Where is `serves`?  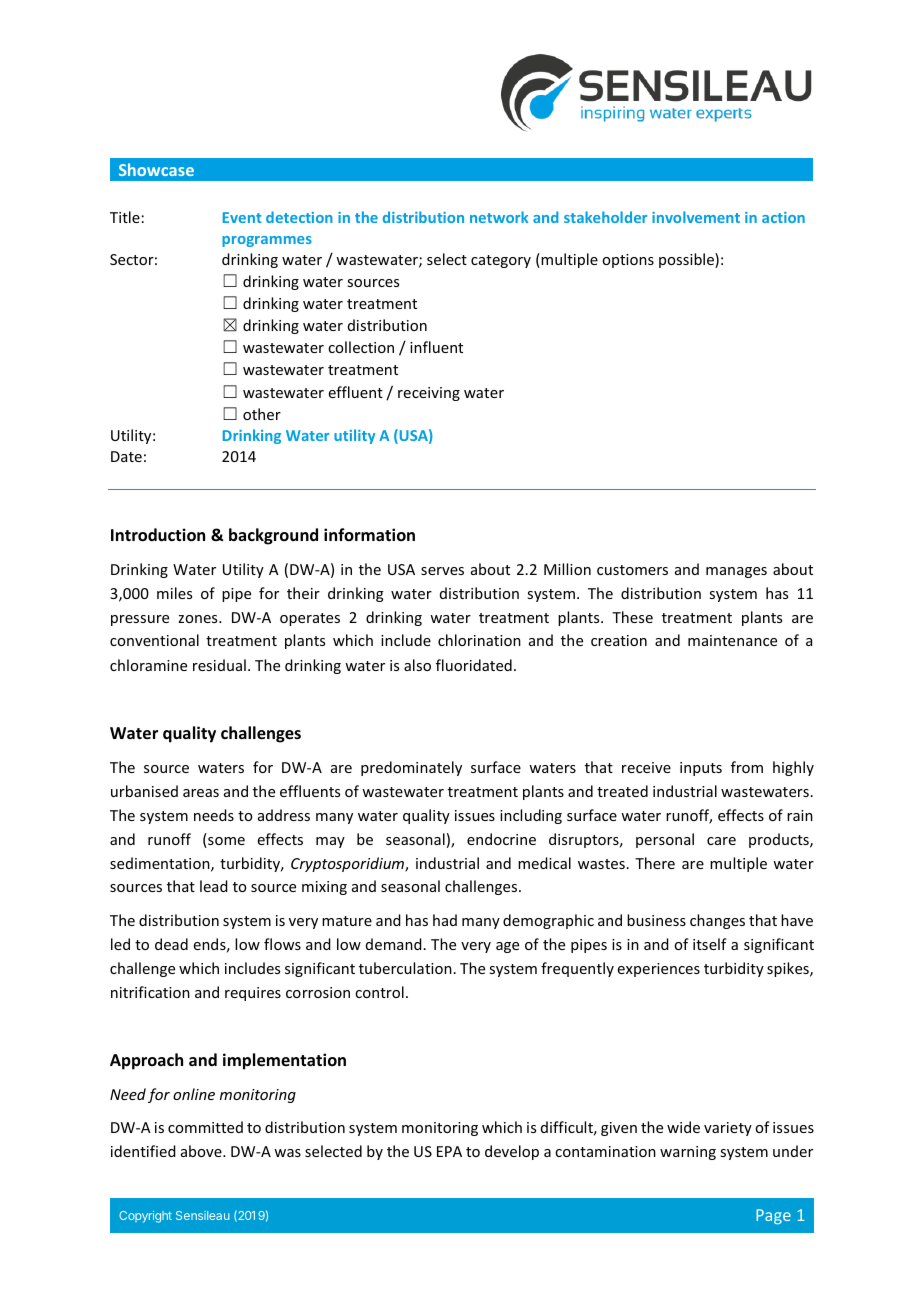 serves is located at coordinates (442, 571).
